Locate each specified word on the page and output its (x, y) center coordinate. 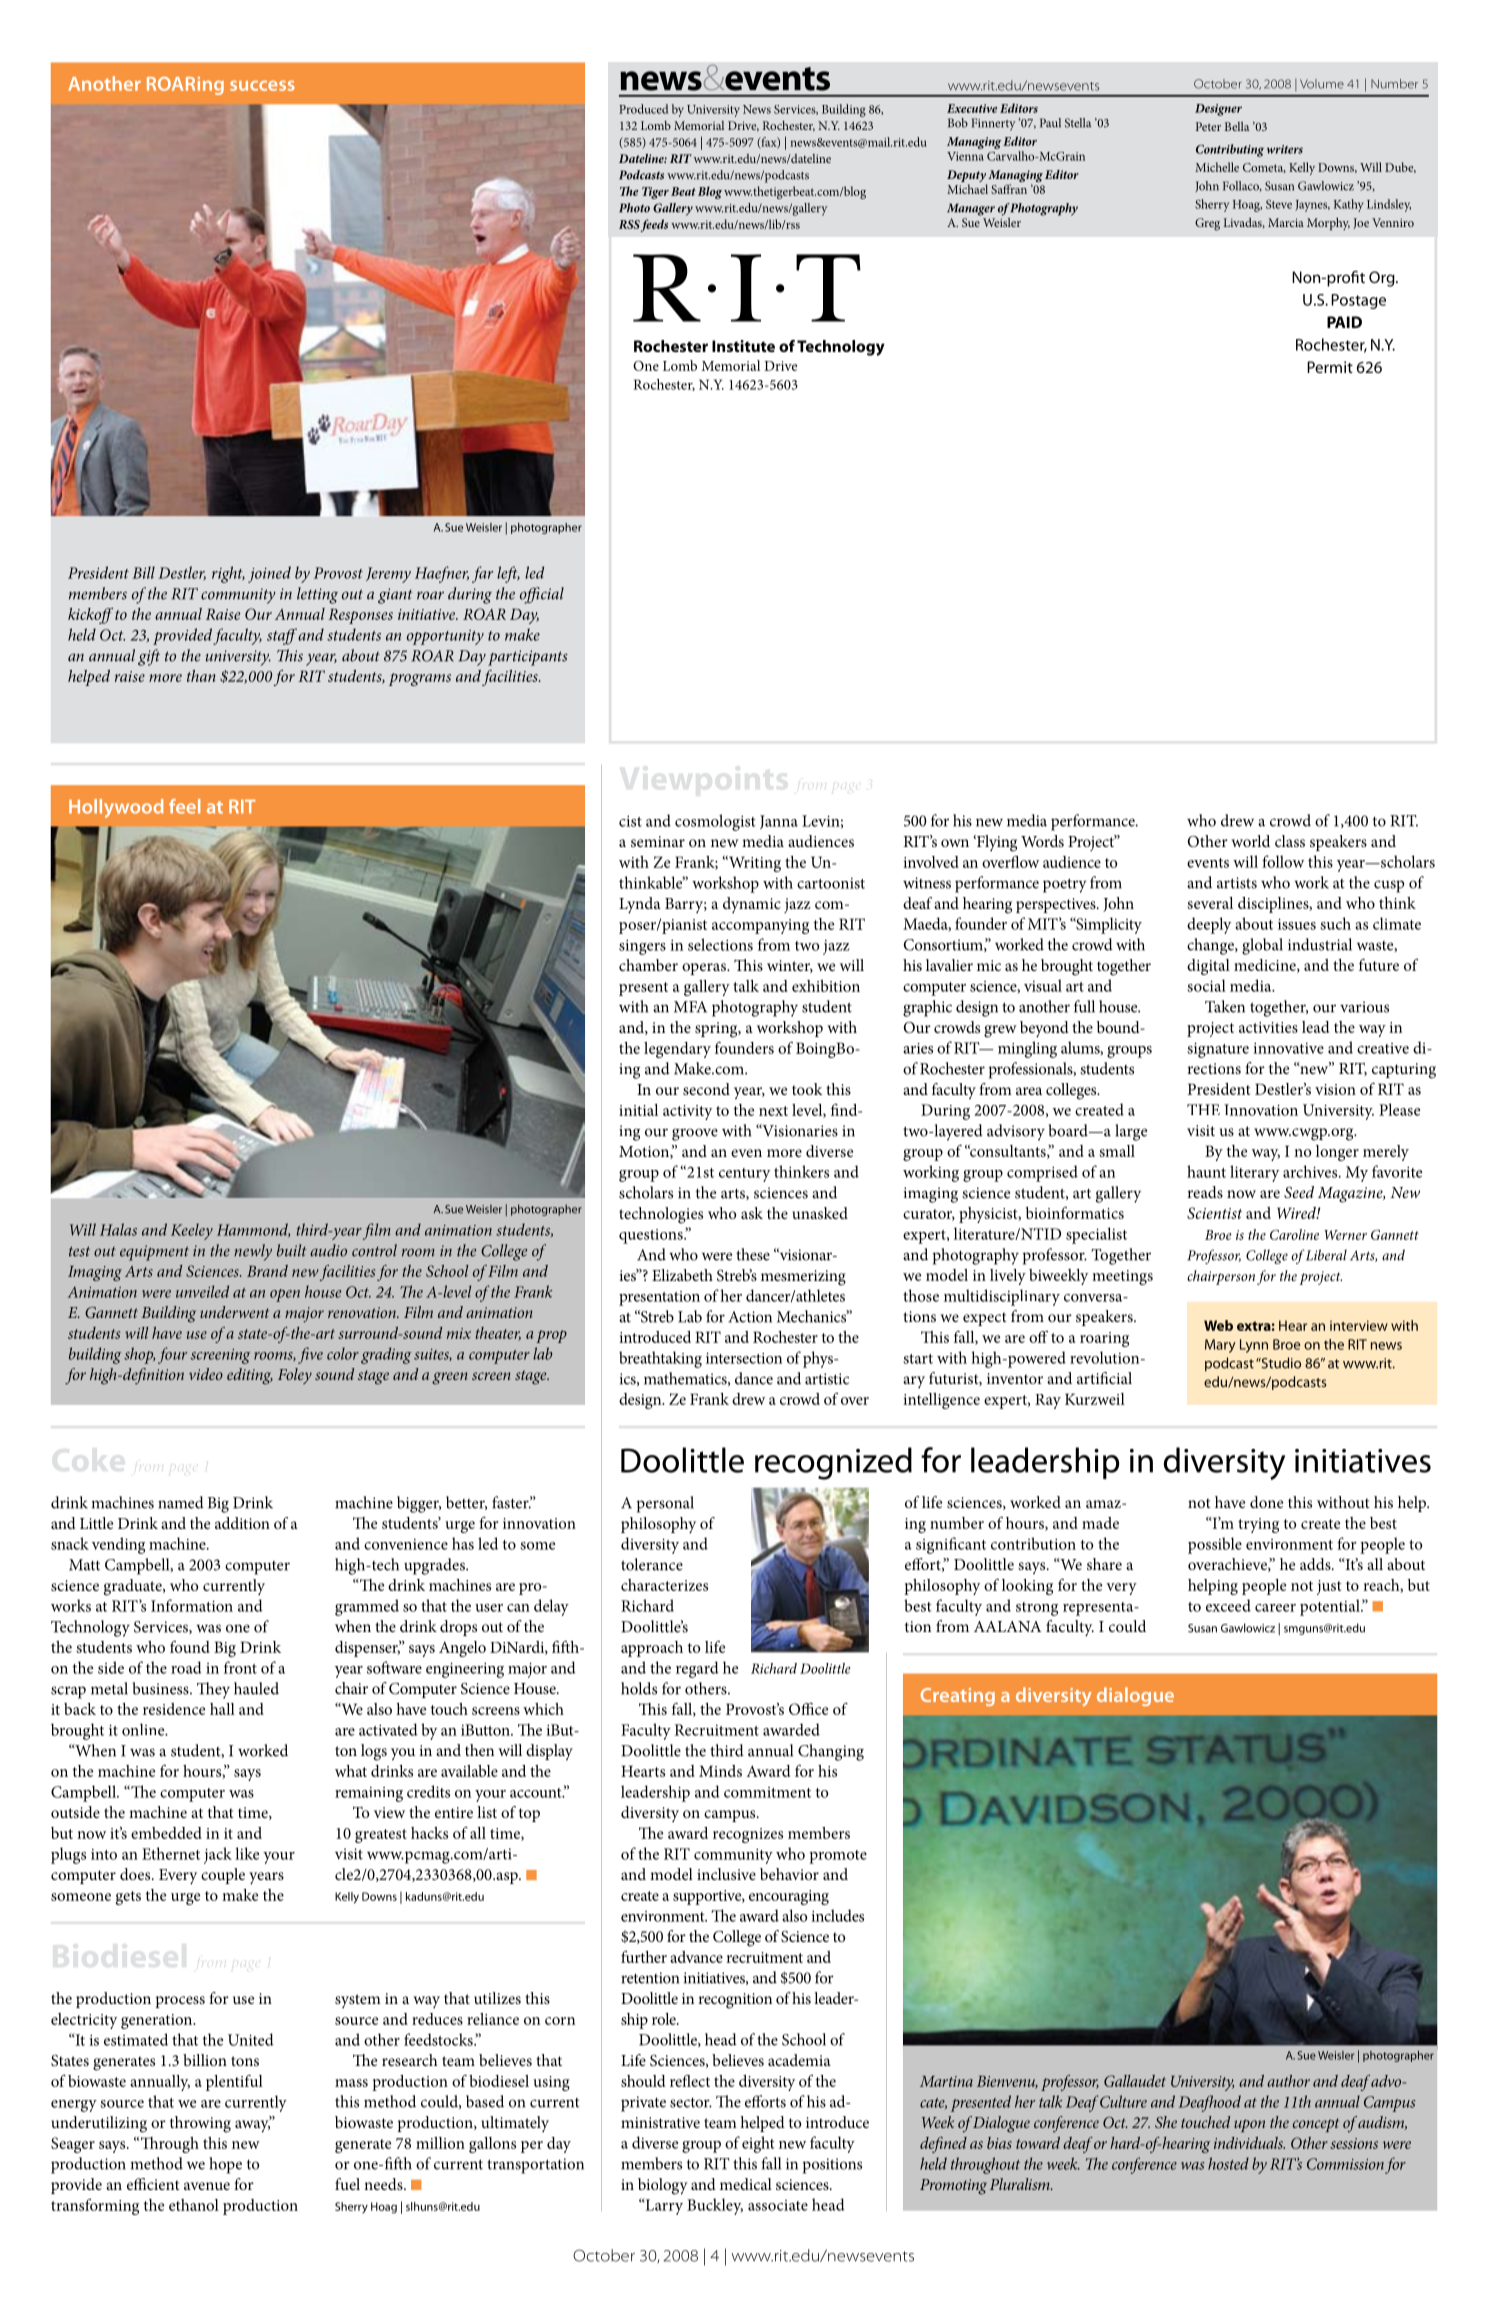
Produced (643, 109)
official (542, 595)
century (744, 1175)
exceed (1228, 1605)
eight (758, 2144)
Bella (1237, 126)
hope (226, 2165)
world (1250, 841)
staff (282, 636)
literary (1254, 1173)
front (240, 1667)
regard (697, 1669)
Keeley (192, 1231)
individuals (1249, 2143)
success (262, 85)
